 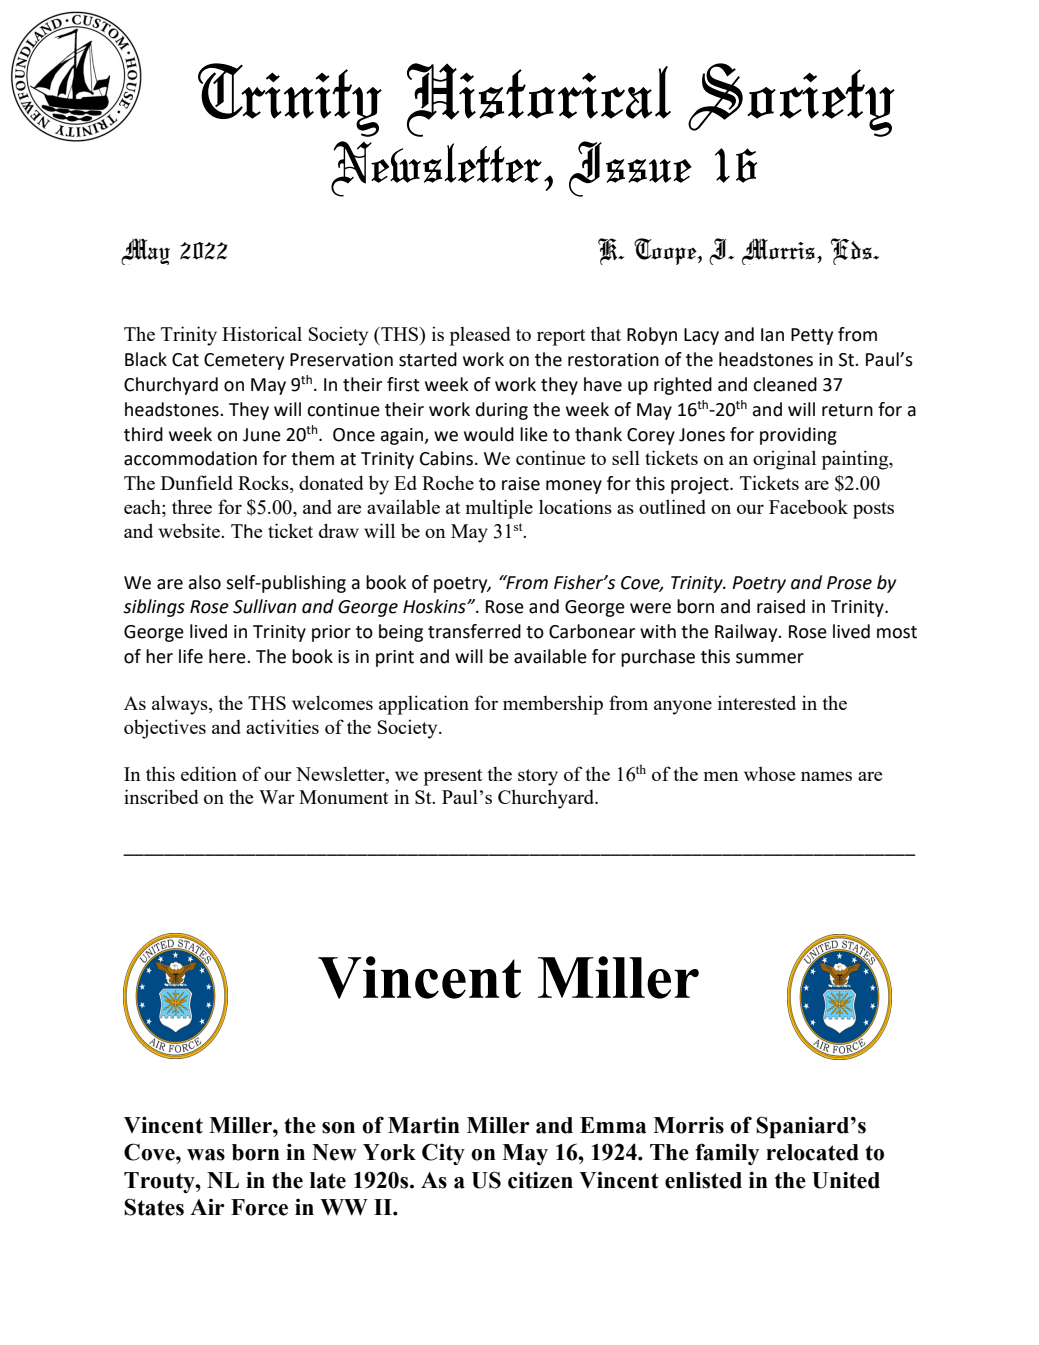 I want to click on Eds, so click(x=853, y=251).
